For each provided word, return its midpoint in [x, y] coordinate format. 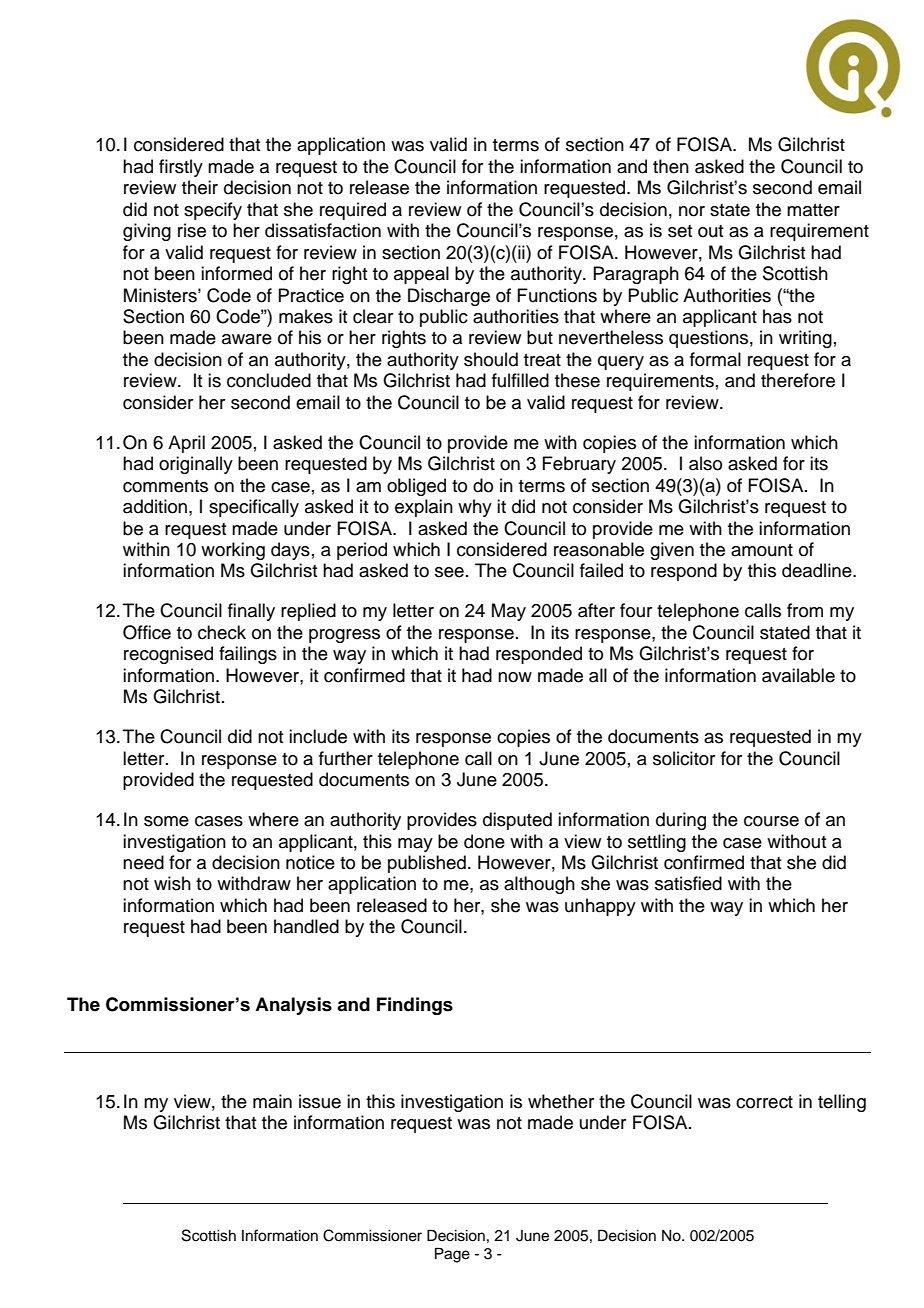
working [233, 551]
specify [213, 211]
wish [172, 883]
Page [452, 1255]
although [539, 885]
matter [813, 210]
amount [762, 550]
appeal [421, 275]
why [475, 508]
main [272, 1101]
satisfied [688, 883]
